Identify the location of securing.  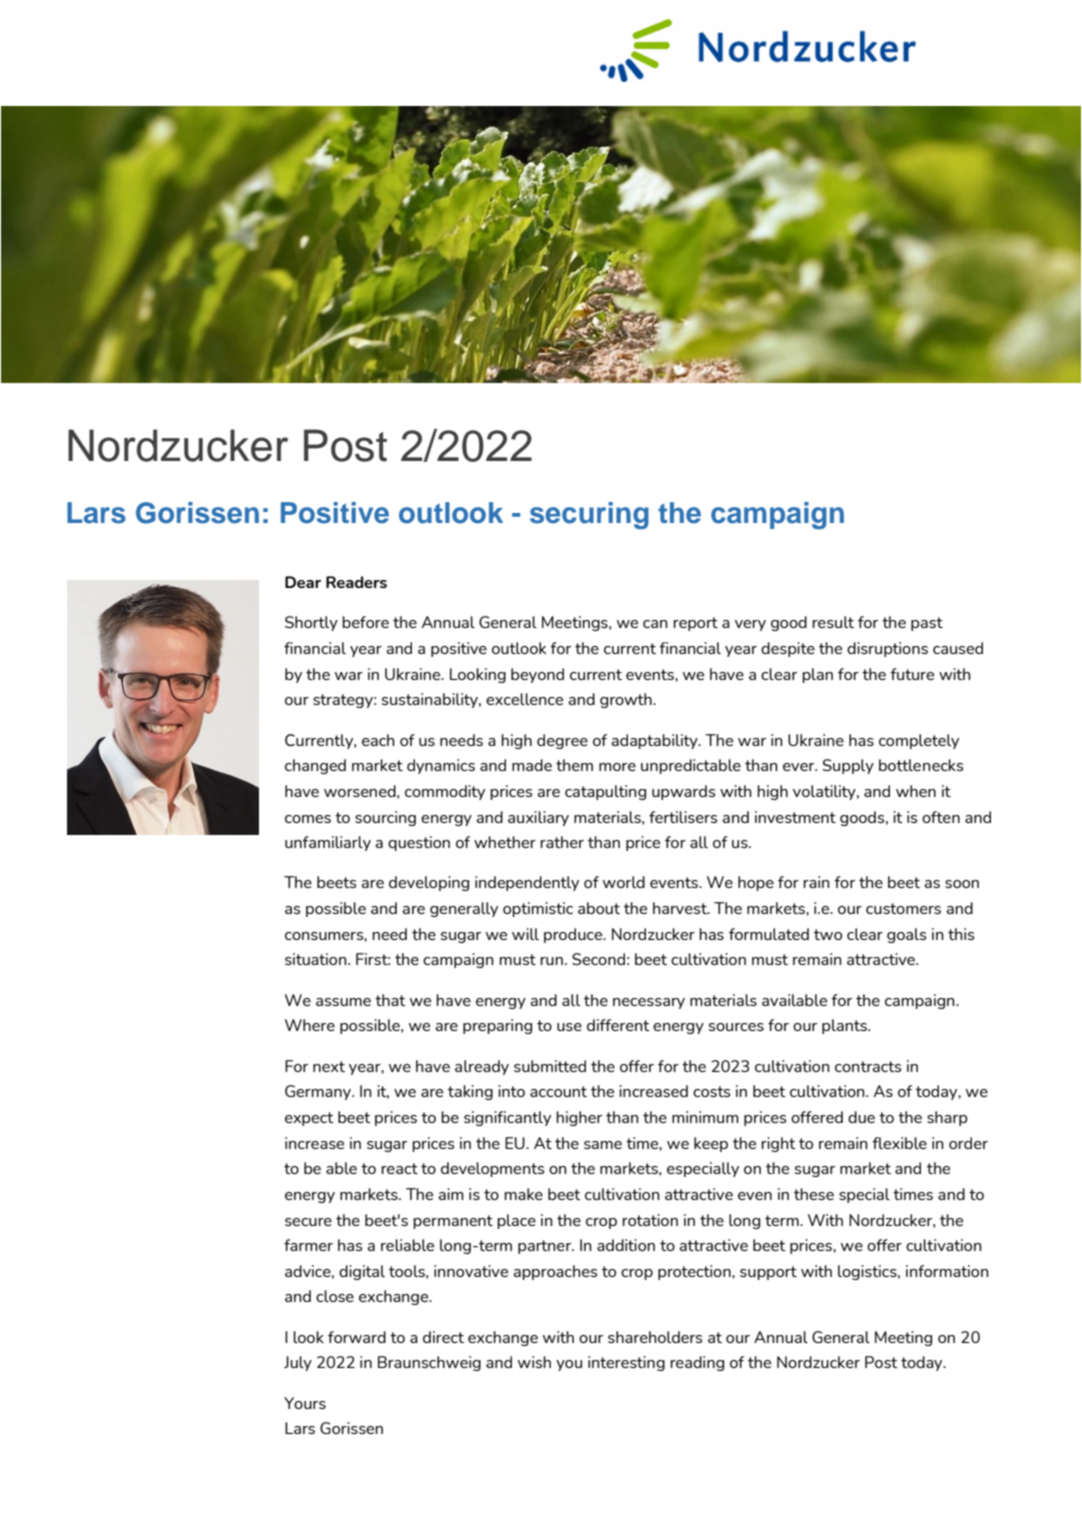
(589, 515).
